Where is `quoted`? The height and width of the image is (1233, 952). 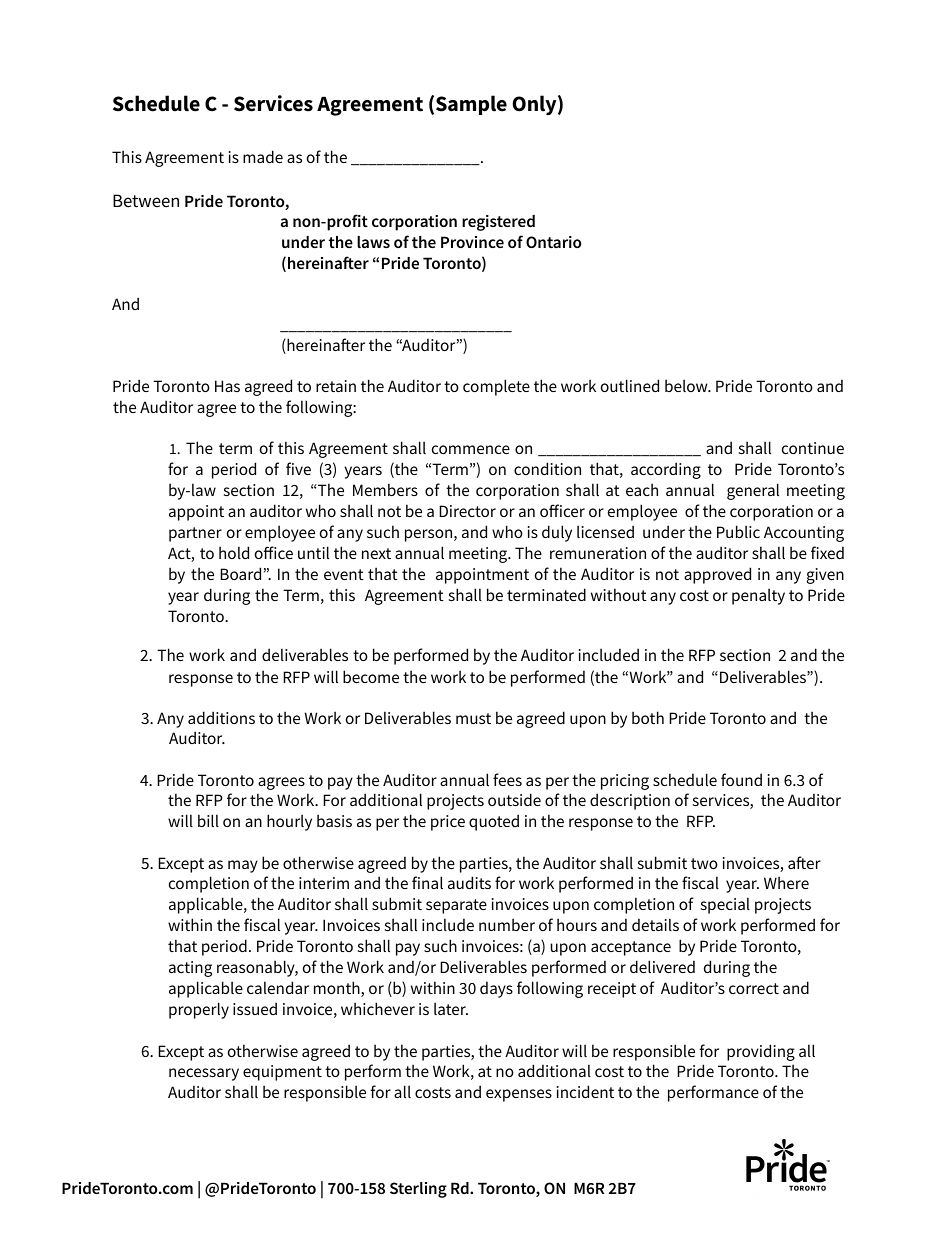 quoted is located at coordinates (494, 822).
